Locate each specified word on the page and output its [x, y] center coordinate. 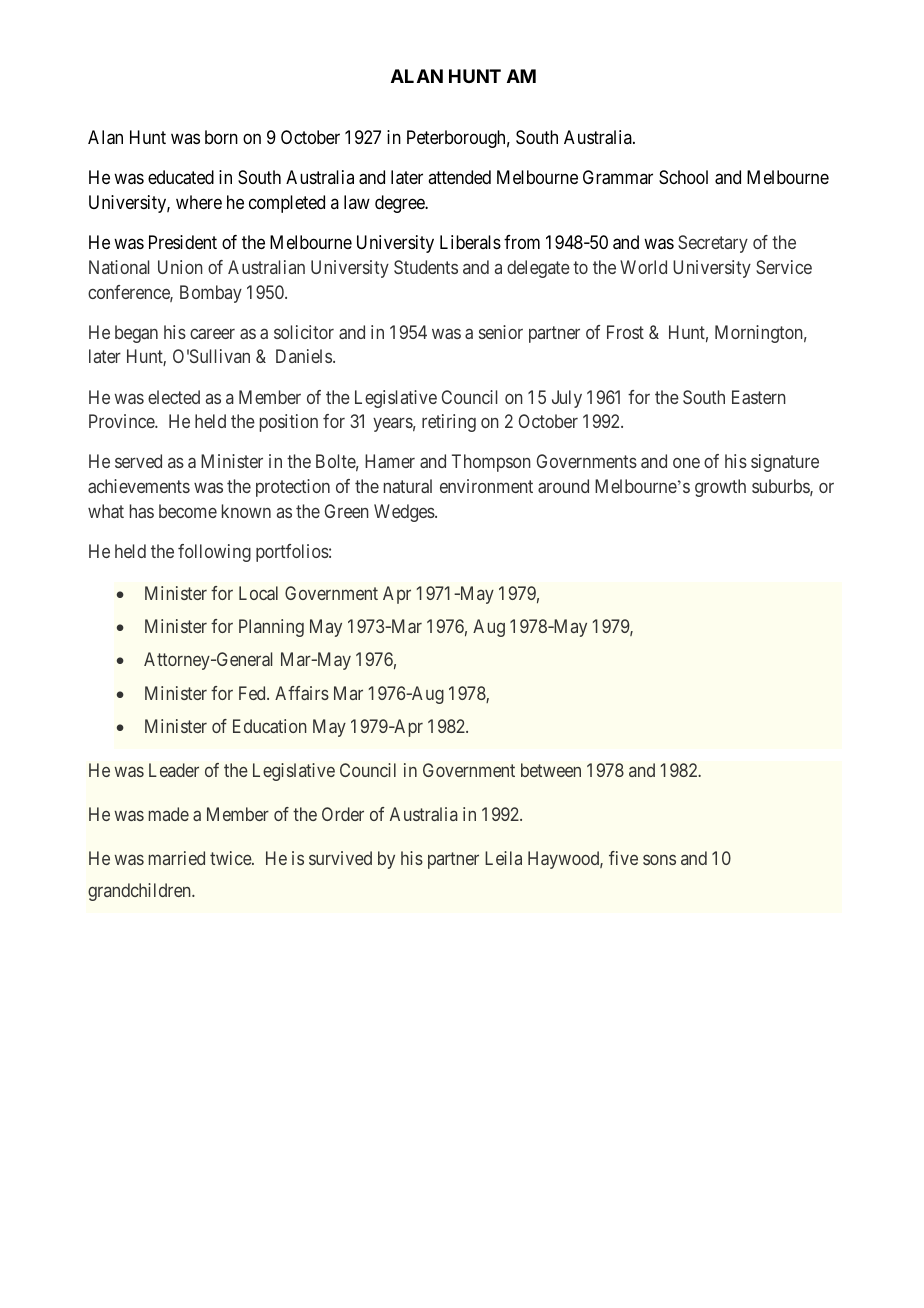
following [214, 553]
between [551, 770]
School [683, 177]
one [686, 463]
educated [181, 177]
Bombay [211, 294]
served [138, 461]
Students [426, 267]
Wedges [405, 513]
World [643, 267]
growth [720, 488]
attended [459, 177]
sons [659, 859]
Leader [174, 770]
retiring [449, 423]
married [177, 858]
